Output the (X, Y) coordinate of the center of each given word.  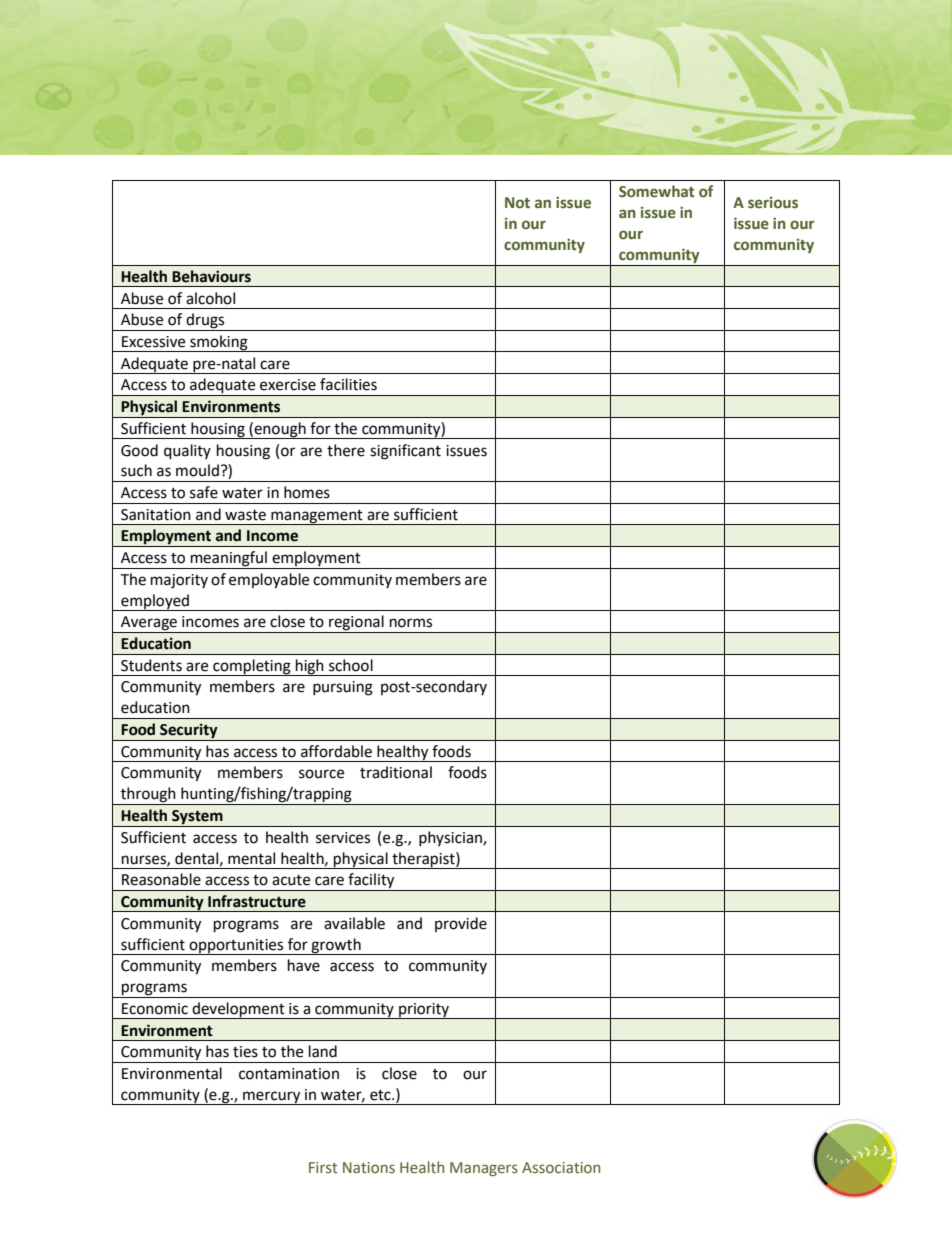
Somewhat (656, 191)
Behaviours (211, 276)
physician (451, 838)
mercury (272, 1098)
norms (411, 623)
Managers (484, 1169)
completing (252, 667)
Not (517, 202)
